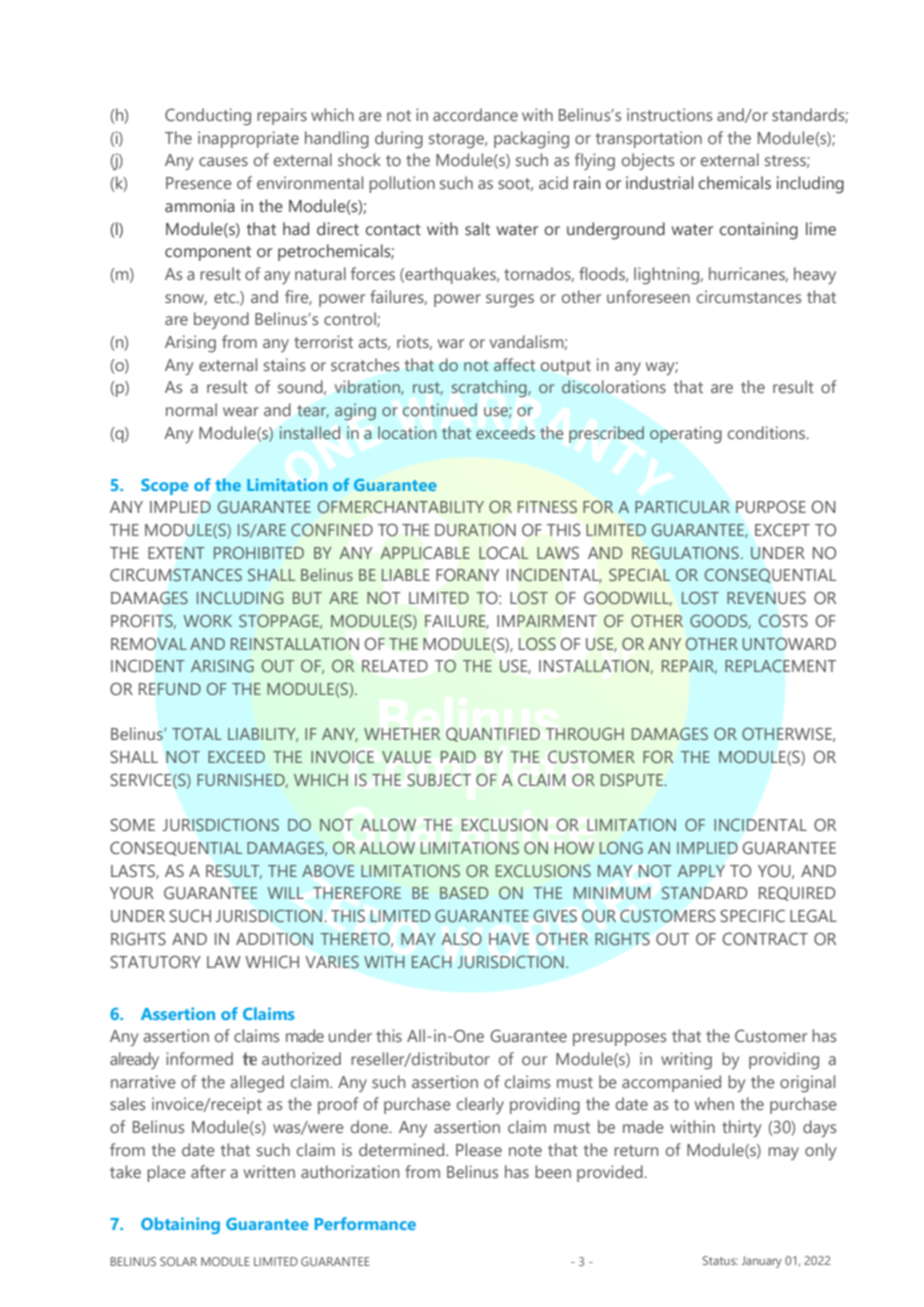  Describe the element at coordinates (669, 114) in the screenshot. I see `instructions` at that location.
